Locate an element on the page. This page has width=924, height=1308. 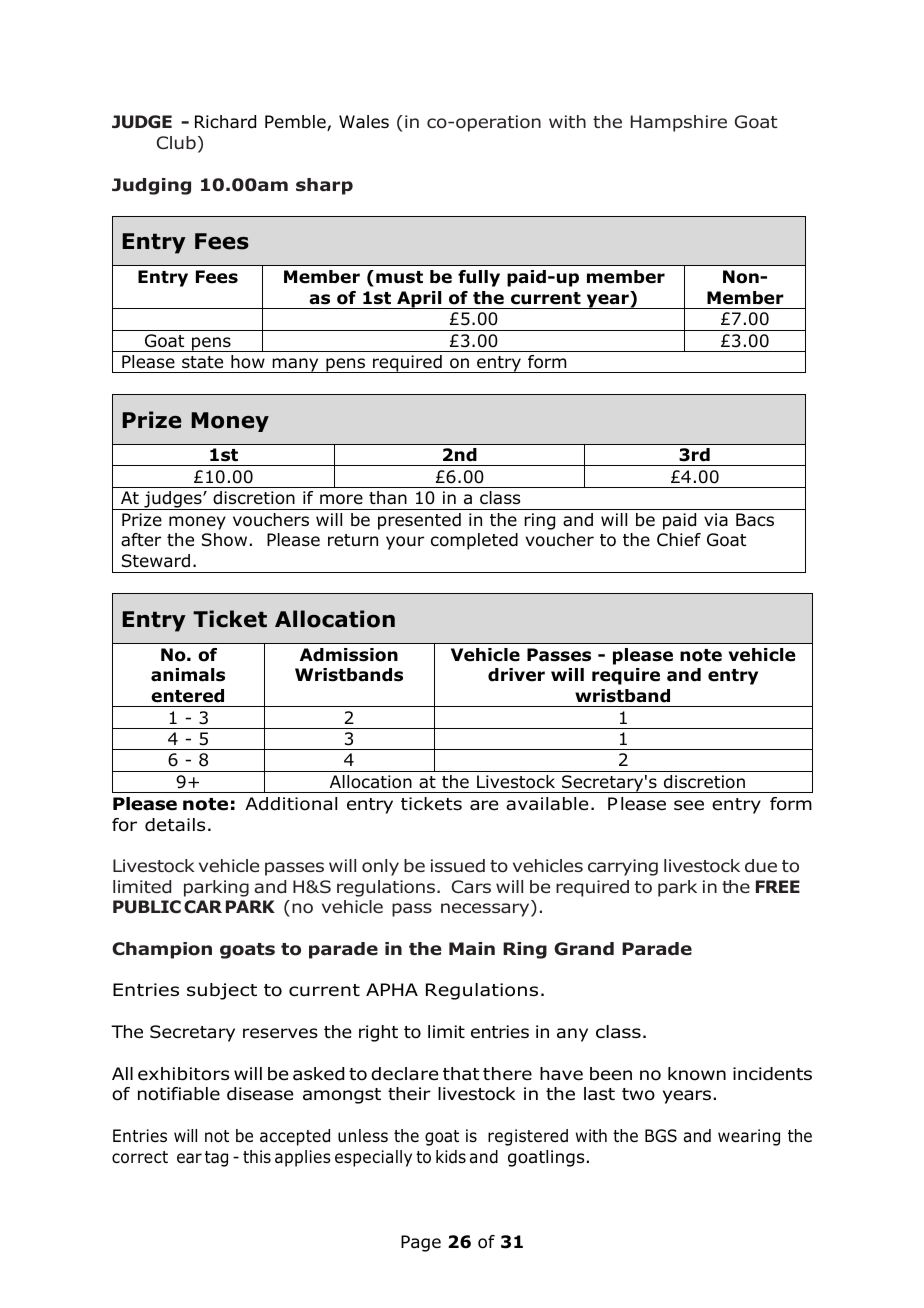
Wales is located at coordinates (364, 122).
